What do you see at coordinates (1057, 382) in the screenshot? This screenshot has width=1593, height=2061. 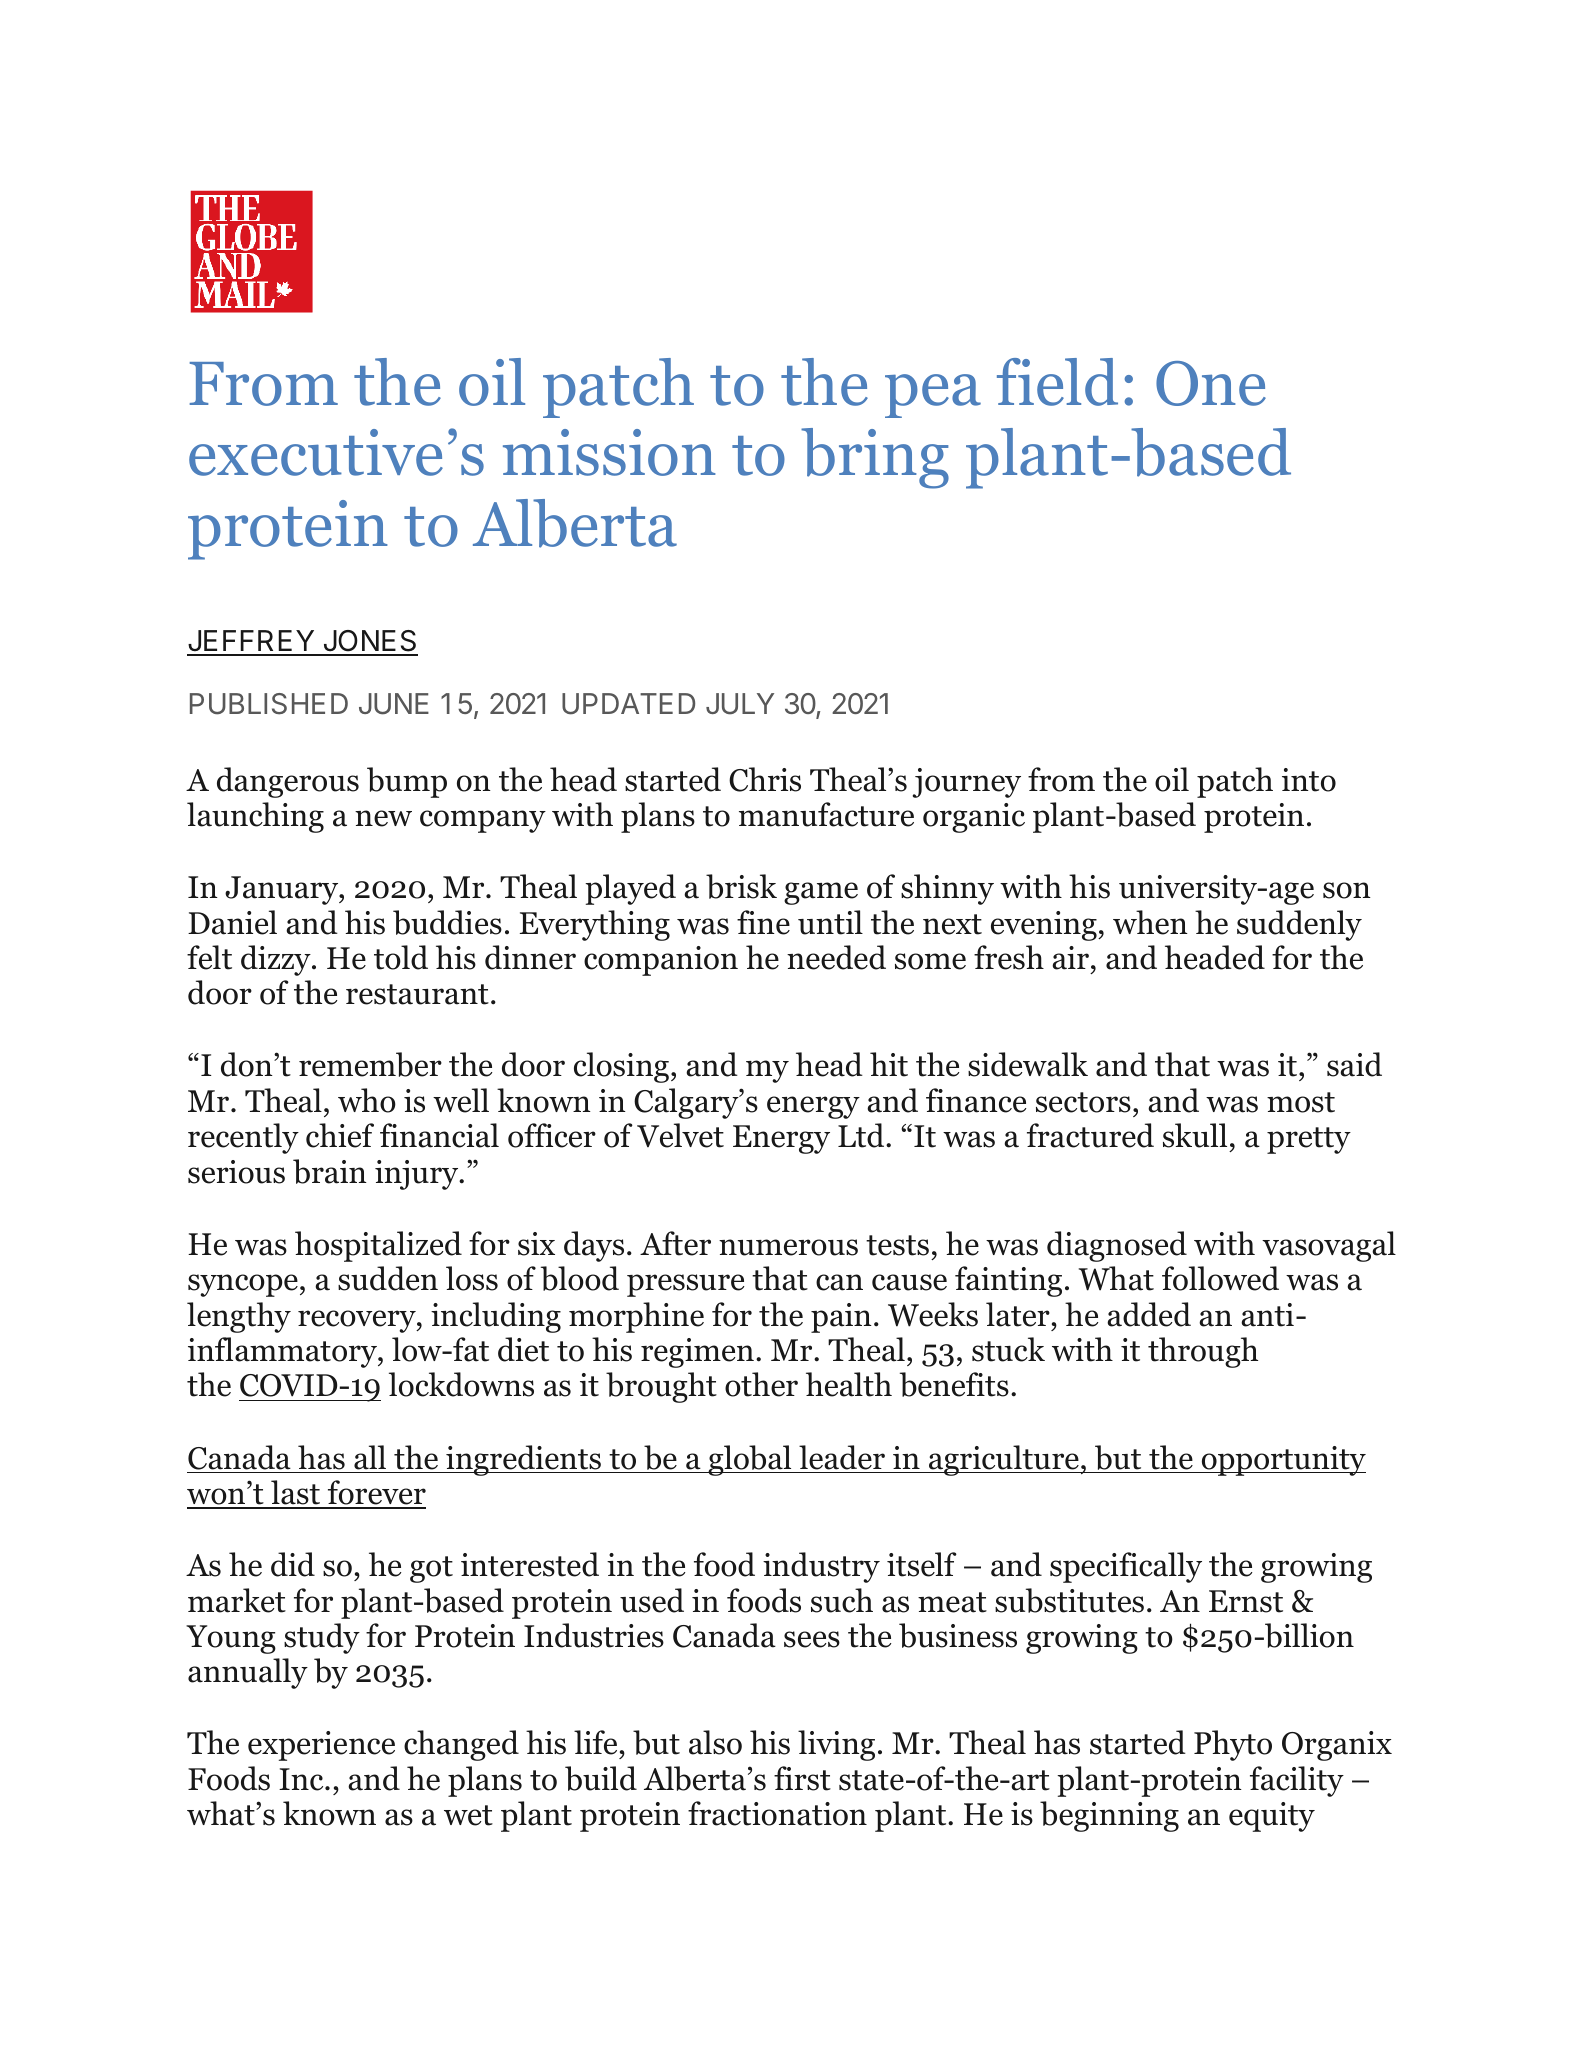 I see `field` at bounding box center [1057, 382].
